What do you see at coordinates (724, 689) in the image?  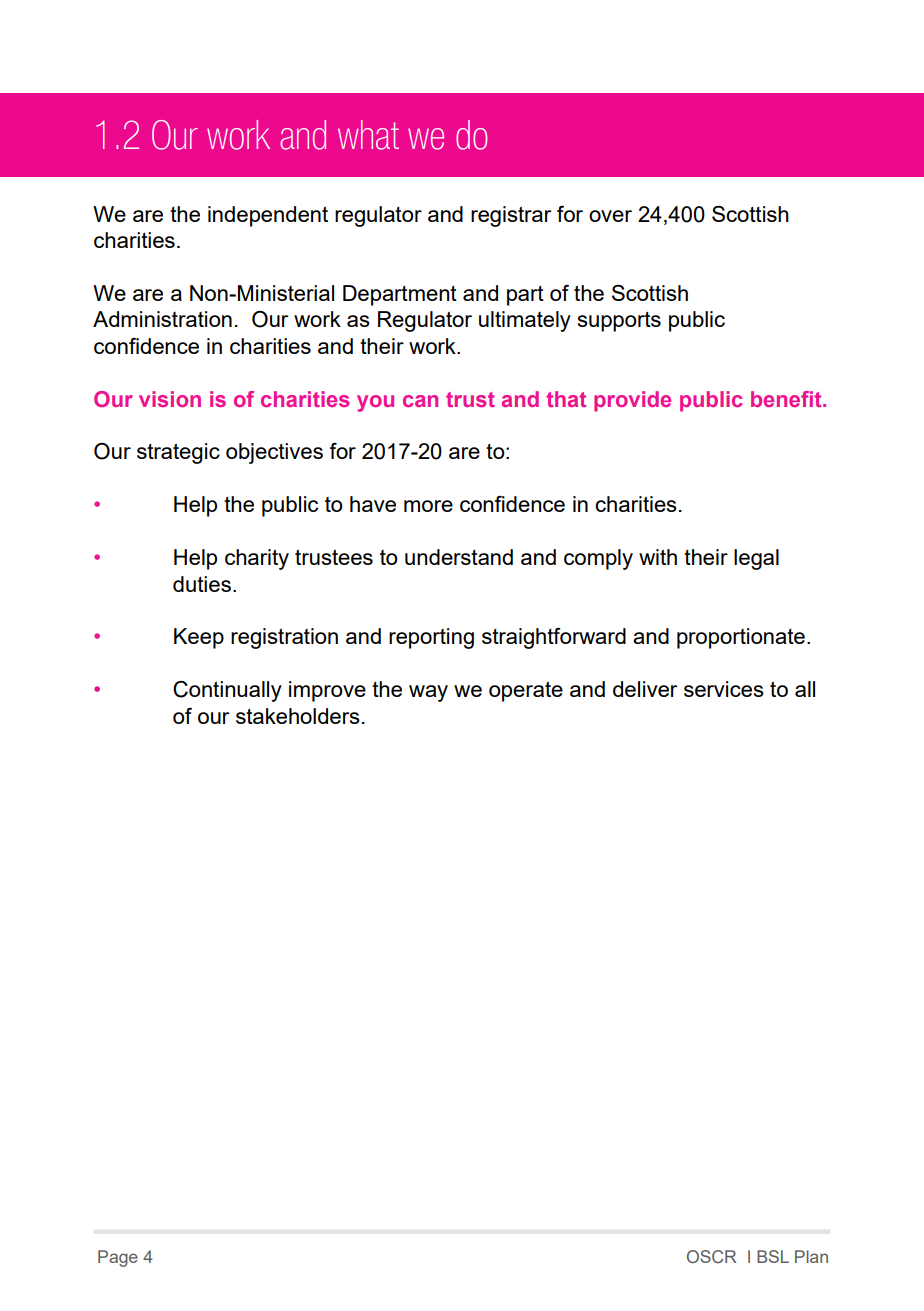 I see `services` at bounding box center [724, 689].
